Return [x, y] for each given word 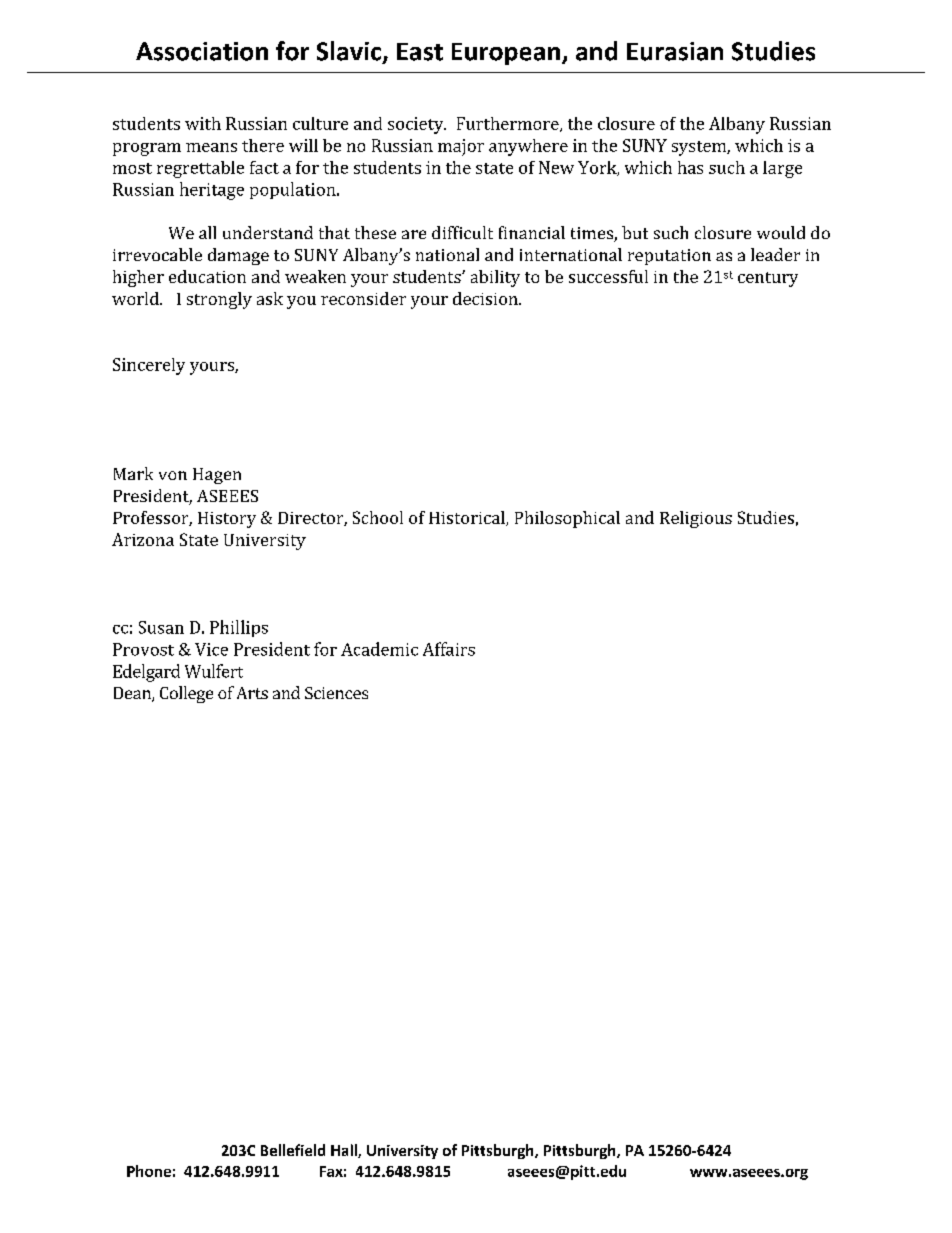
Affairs [449, 649]
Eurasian [675, 51]
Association [202, 51]
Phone [149, 1171]
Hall [345, 1151]
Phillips [239, 628]
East [420, 52]
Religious [696, 519]
